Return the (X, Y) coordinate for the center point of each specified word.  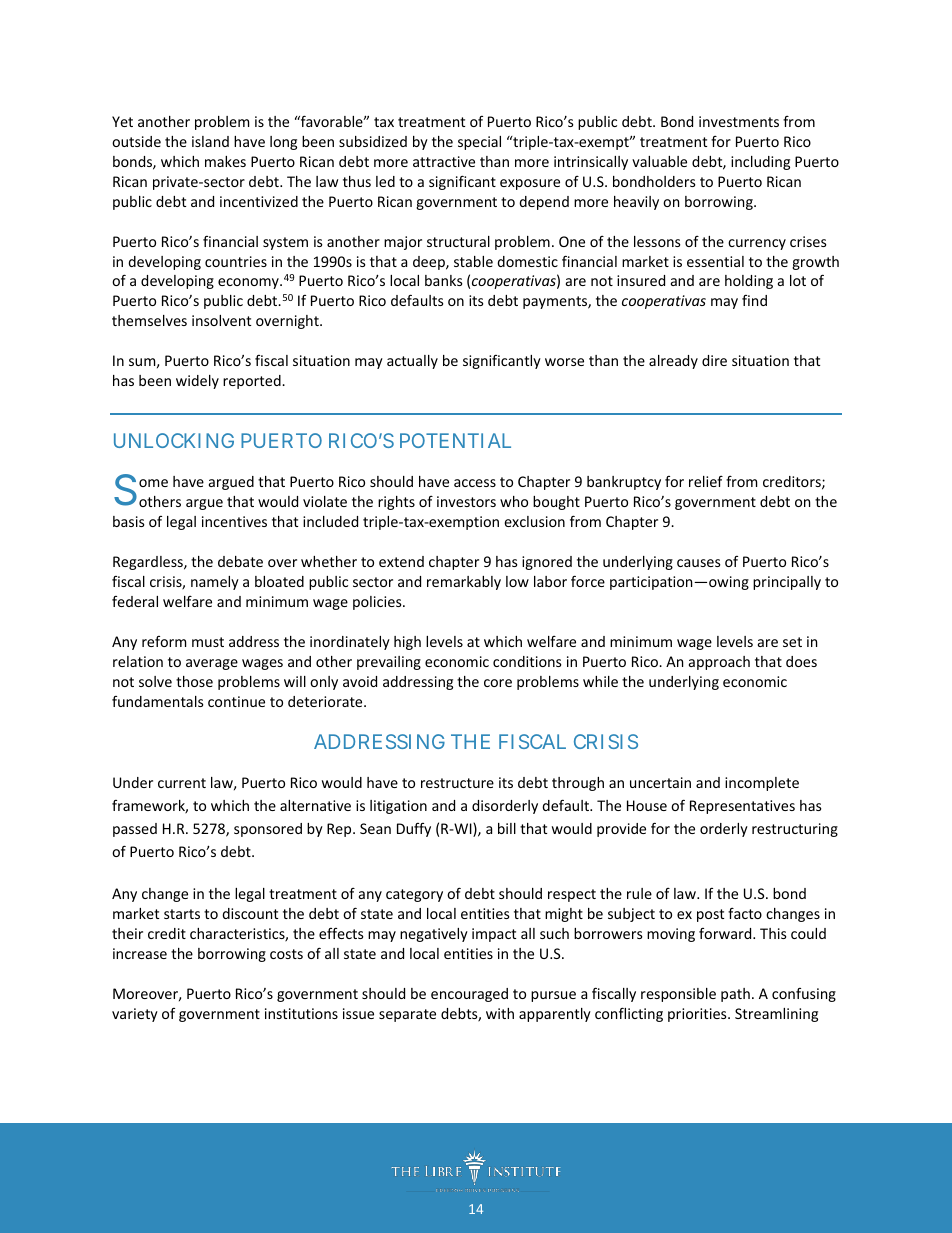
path (735, 995)
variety (135, 1015)
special (479, 143)
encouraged (469, 995)
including (760, 163)
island (210, 141)
